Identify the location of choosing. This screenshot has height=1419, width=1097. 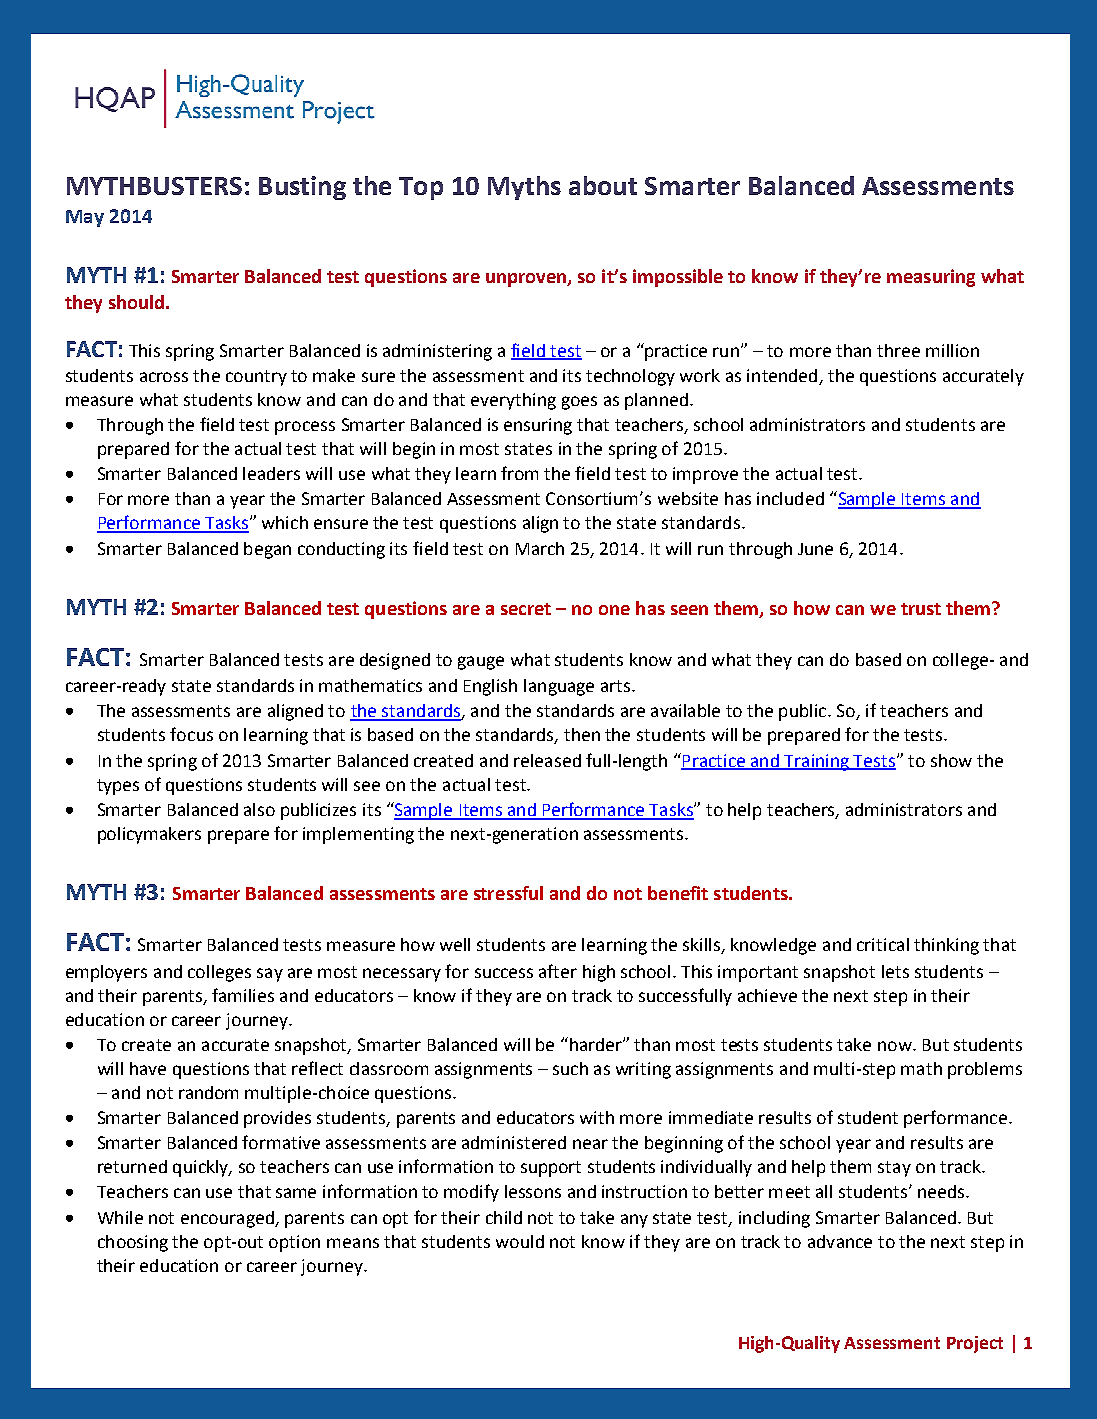
(133, 1243).
